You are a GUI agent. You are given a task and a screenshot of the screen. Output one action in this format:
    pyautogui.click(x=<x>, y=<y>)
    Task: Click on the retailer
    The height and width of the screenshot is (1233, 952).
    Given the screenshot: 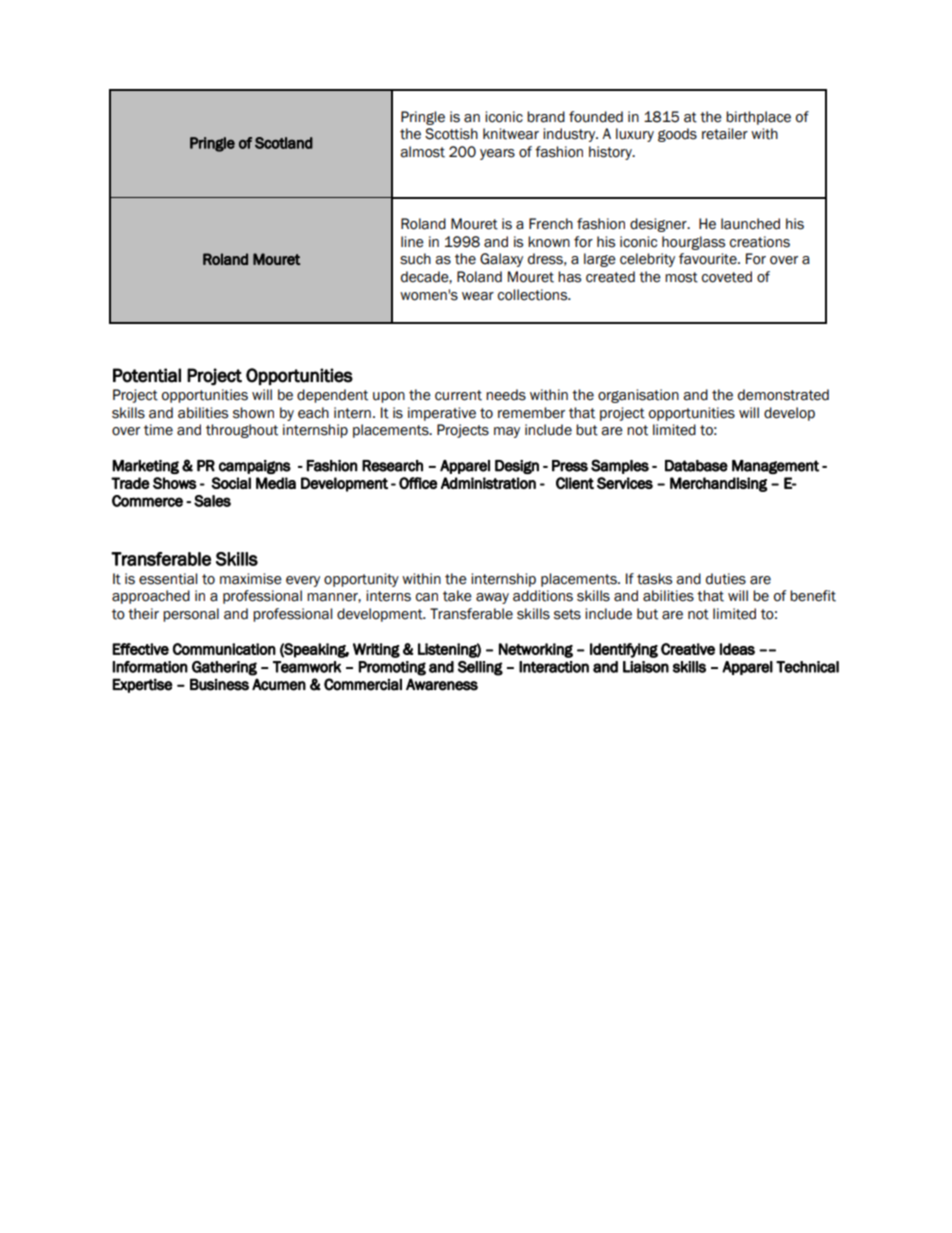 What is the action you would take?
    pyautogui.click(x=725, y=134)
